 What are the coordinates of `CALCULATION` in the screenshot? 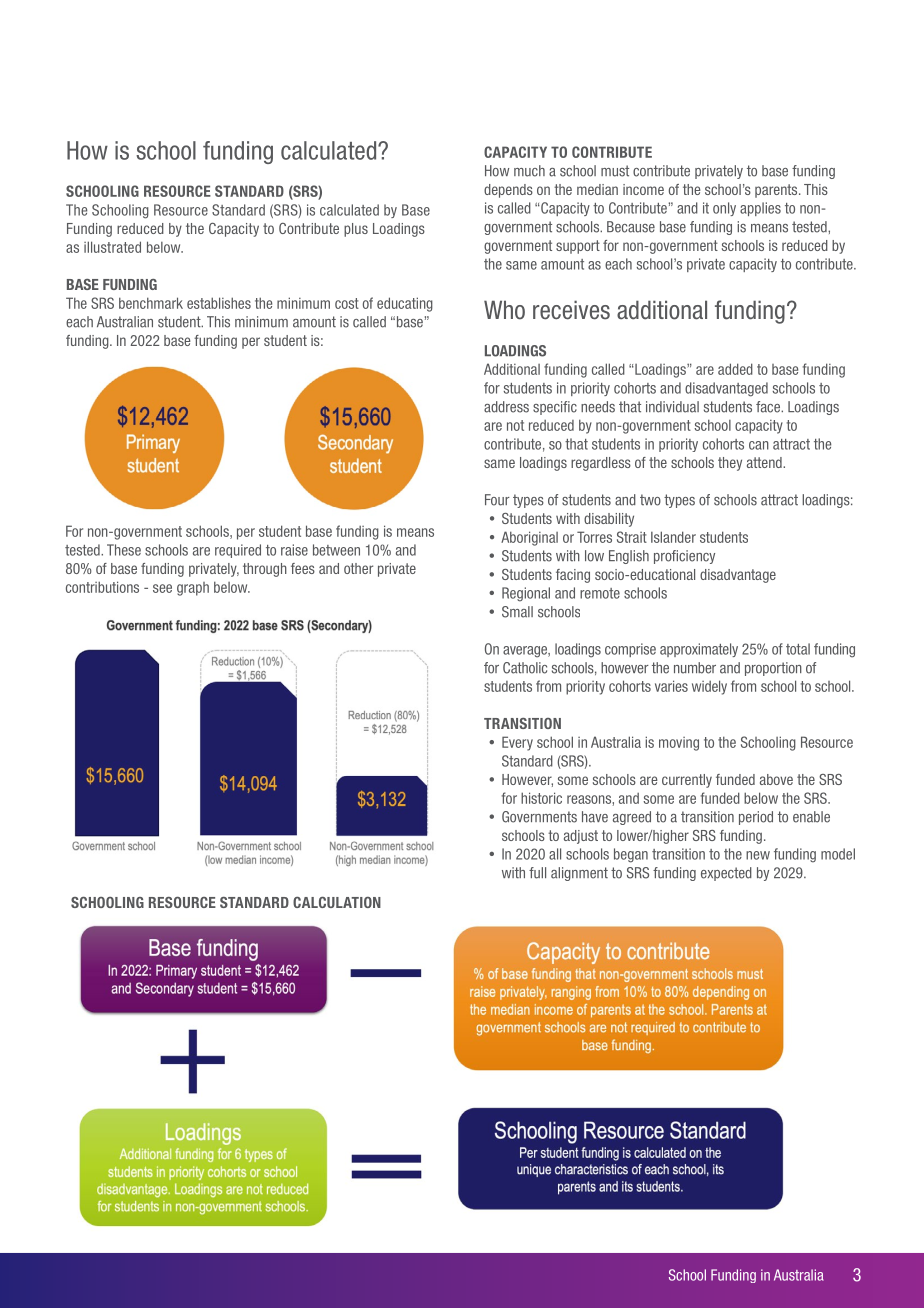 It's located at (337, 902).
